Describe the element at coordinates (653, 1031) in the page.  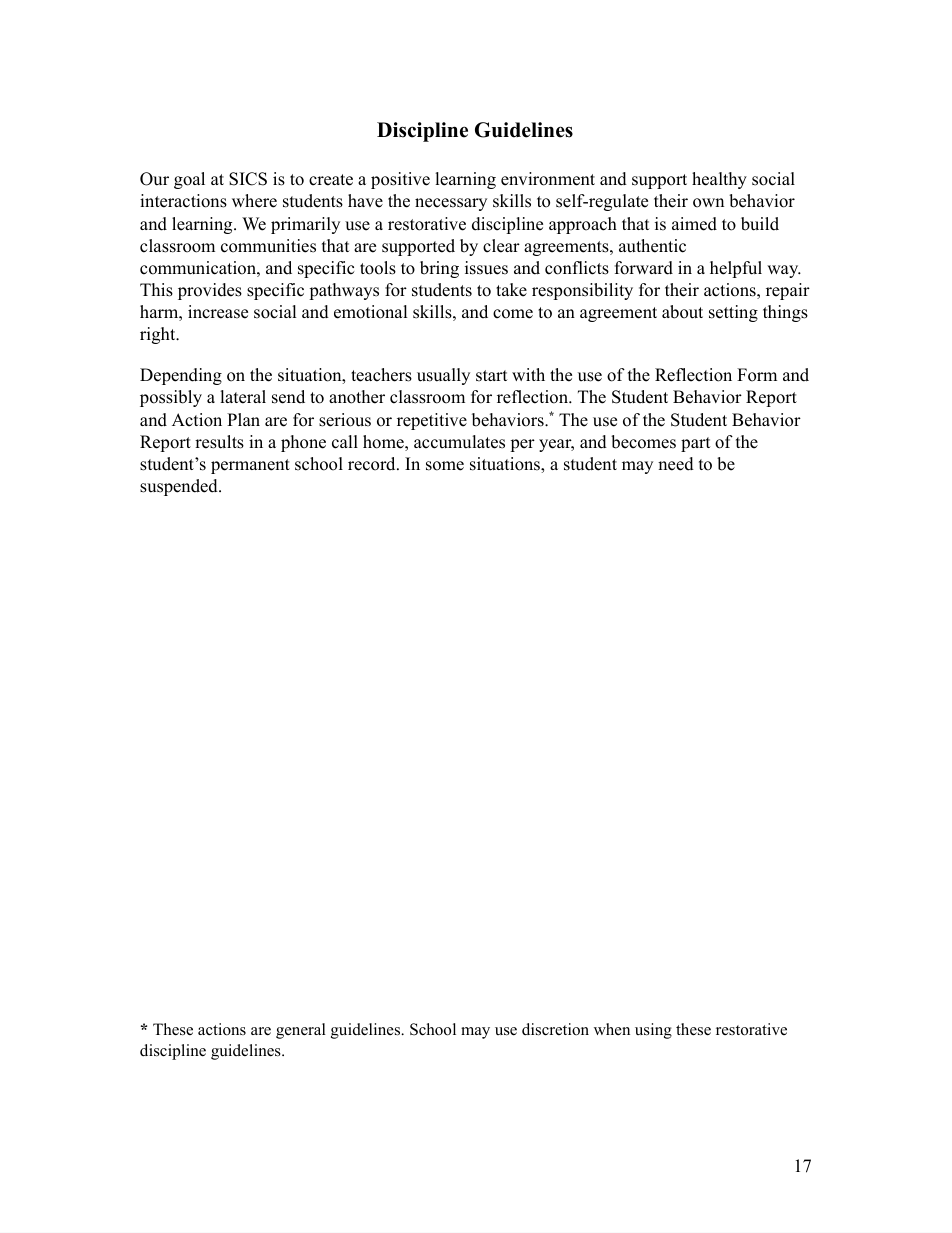
I see `using` at that location.
